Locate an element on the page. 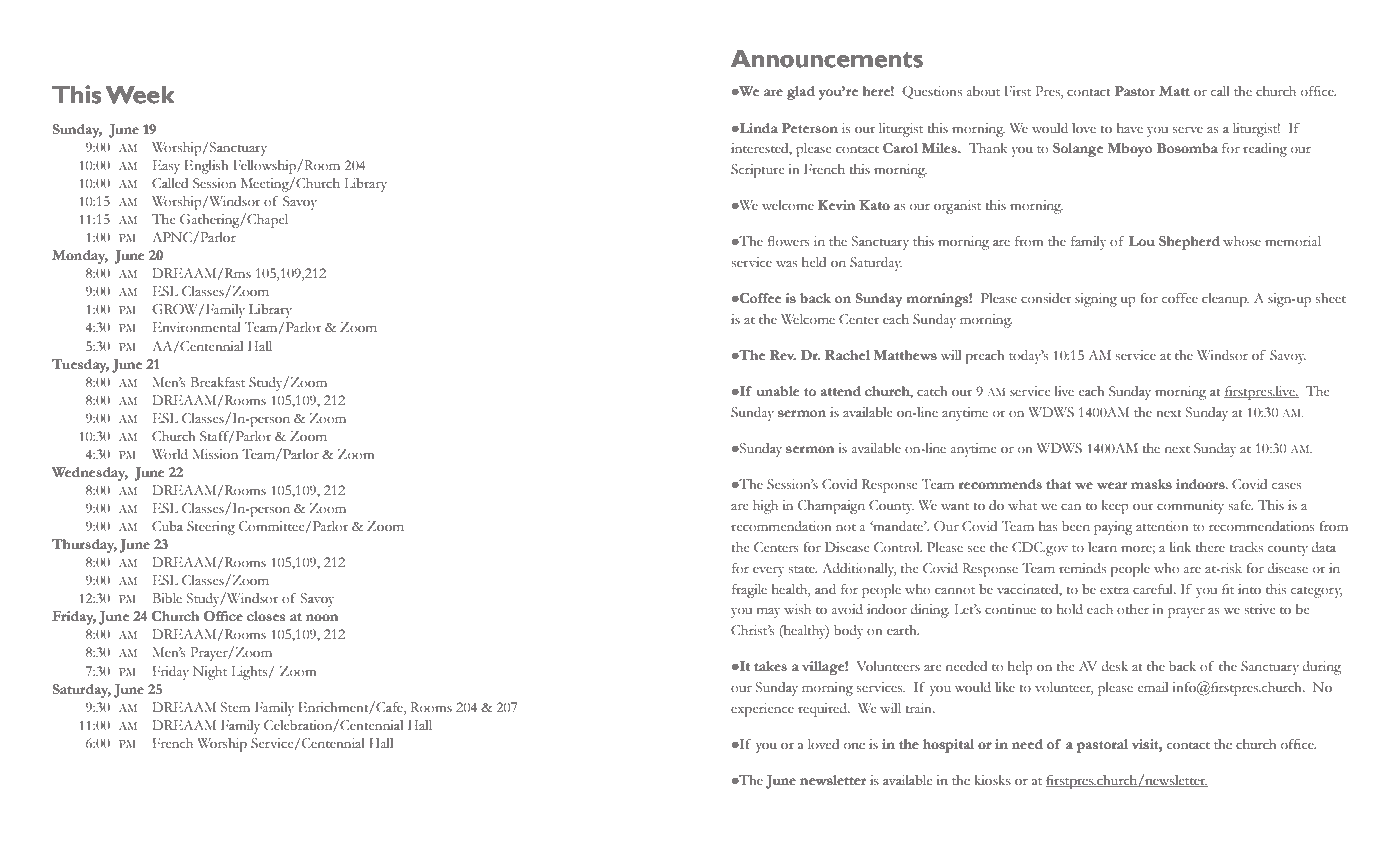 This page has width=1400, height=850. was is located at coordinates (786, 264).
